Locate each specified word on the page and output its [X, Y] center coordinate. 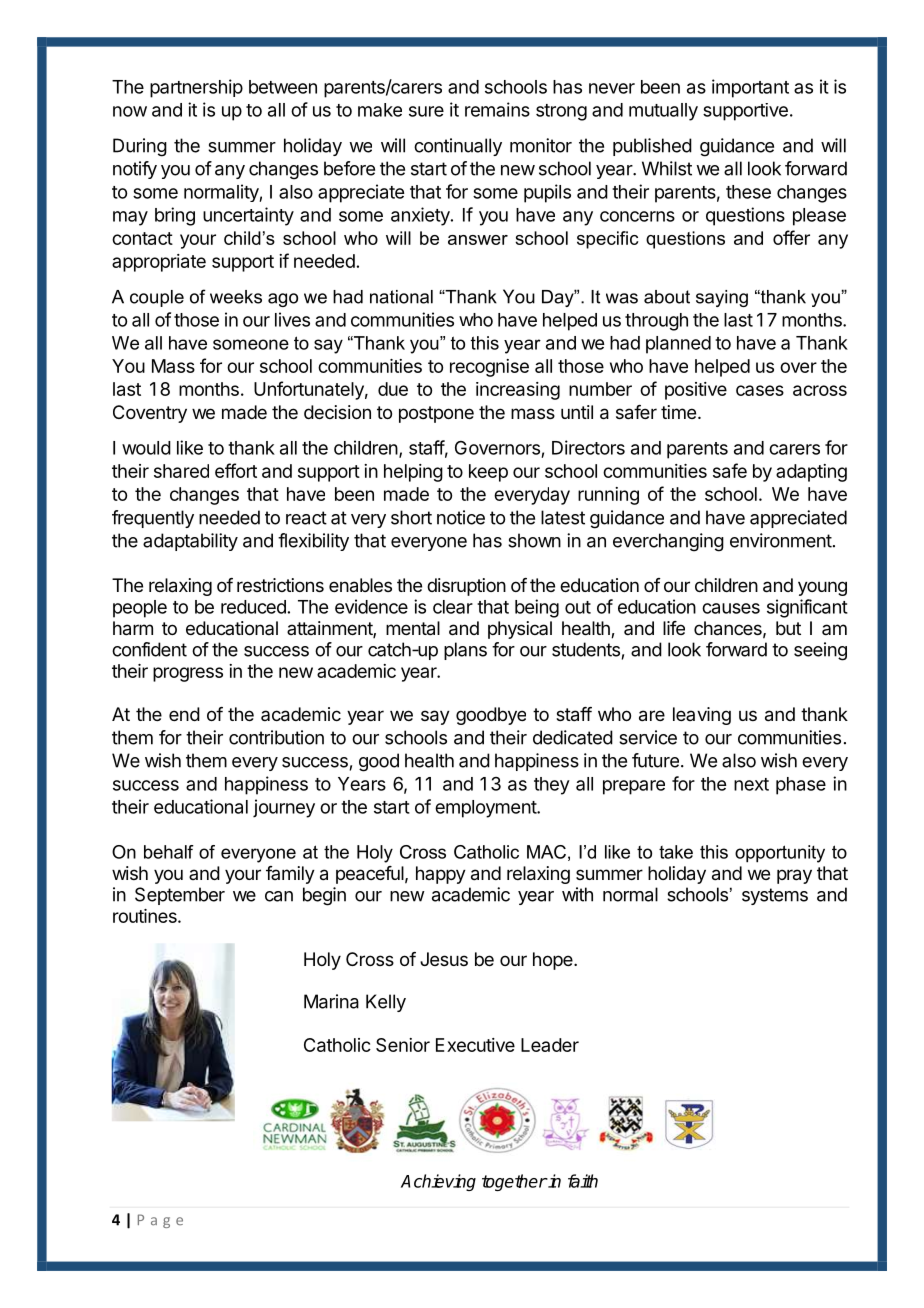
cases [760, 390]
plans [465, 651]
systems [775, 896]
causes [731, 608]
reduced [253, 607]
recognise [489, 368]
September [180, 896]
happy [441, 875]
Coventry [150, 414]
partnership [196, 88]
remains [497, 109]
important [750, 88]
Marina [331, 1001]
